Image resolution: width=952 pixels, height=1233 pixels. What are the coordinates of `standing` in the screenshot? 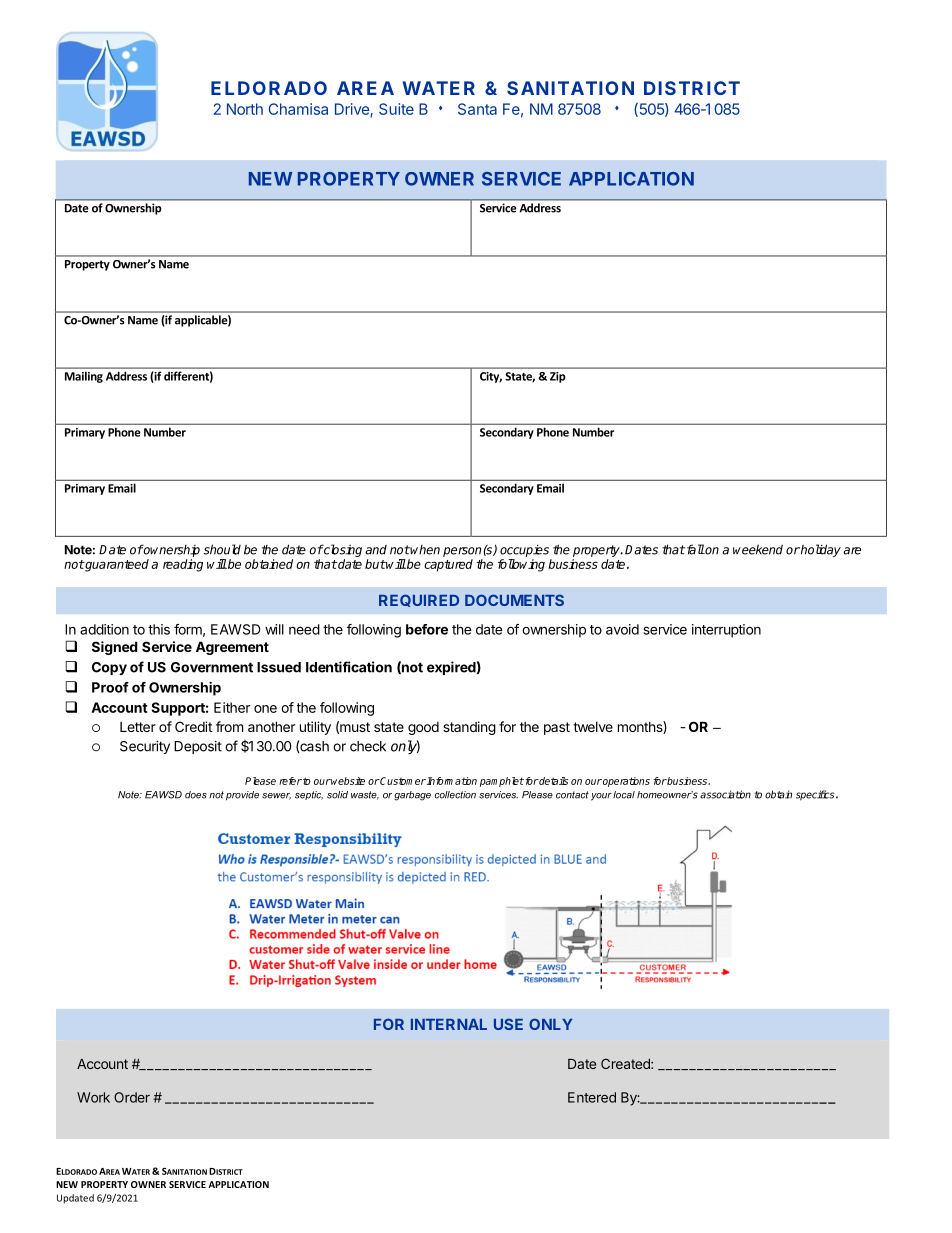 It's located at (469, 728).
